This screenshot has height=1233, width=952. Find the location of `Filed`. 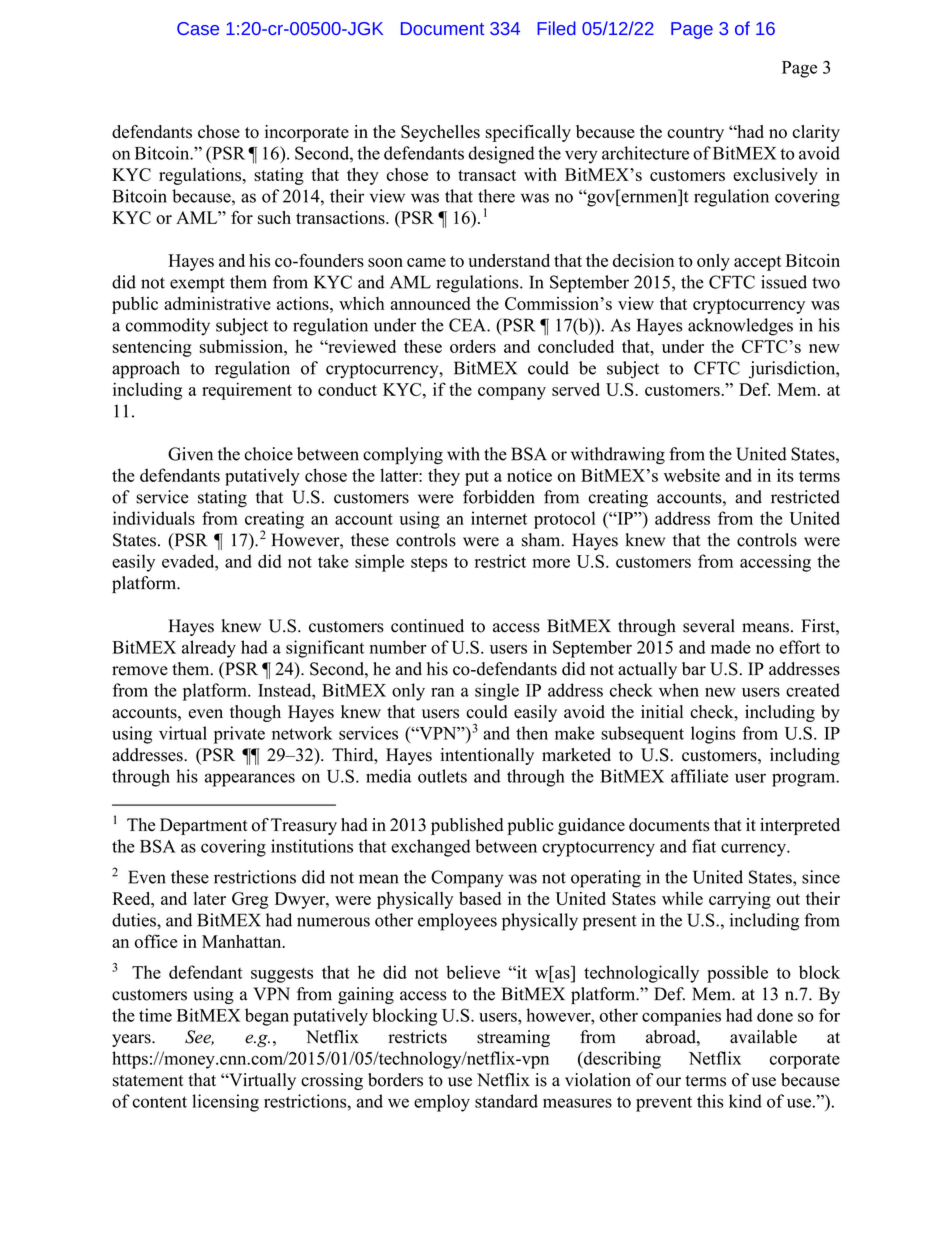

Filed is located at coordinates (556, 28).
